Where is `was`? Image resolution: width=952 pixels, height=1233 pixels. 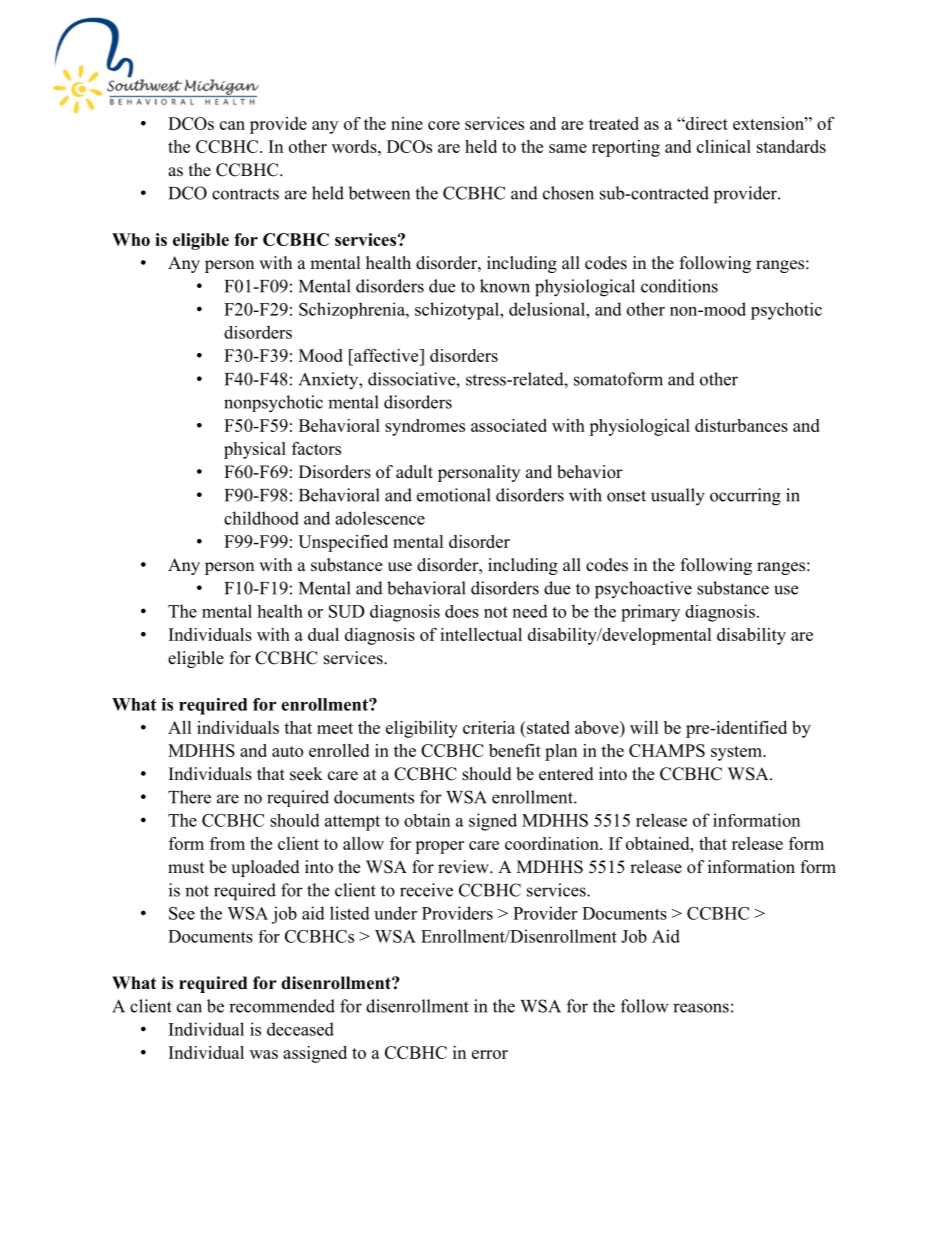 was is located at coordinates (264, 1054).
